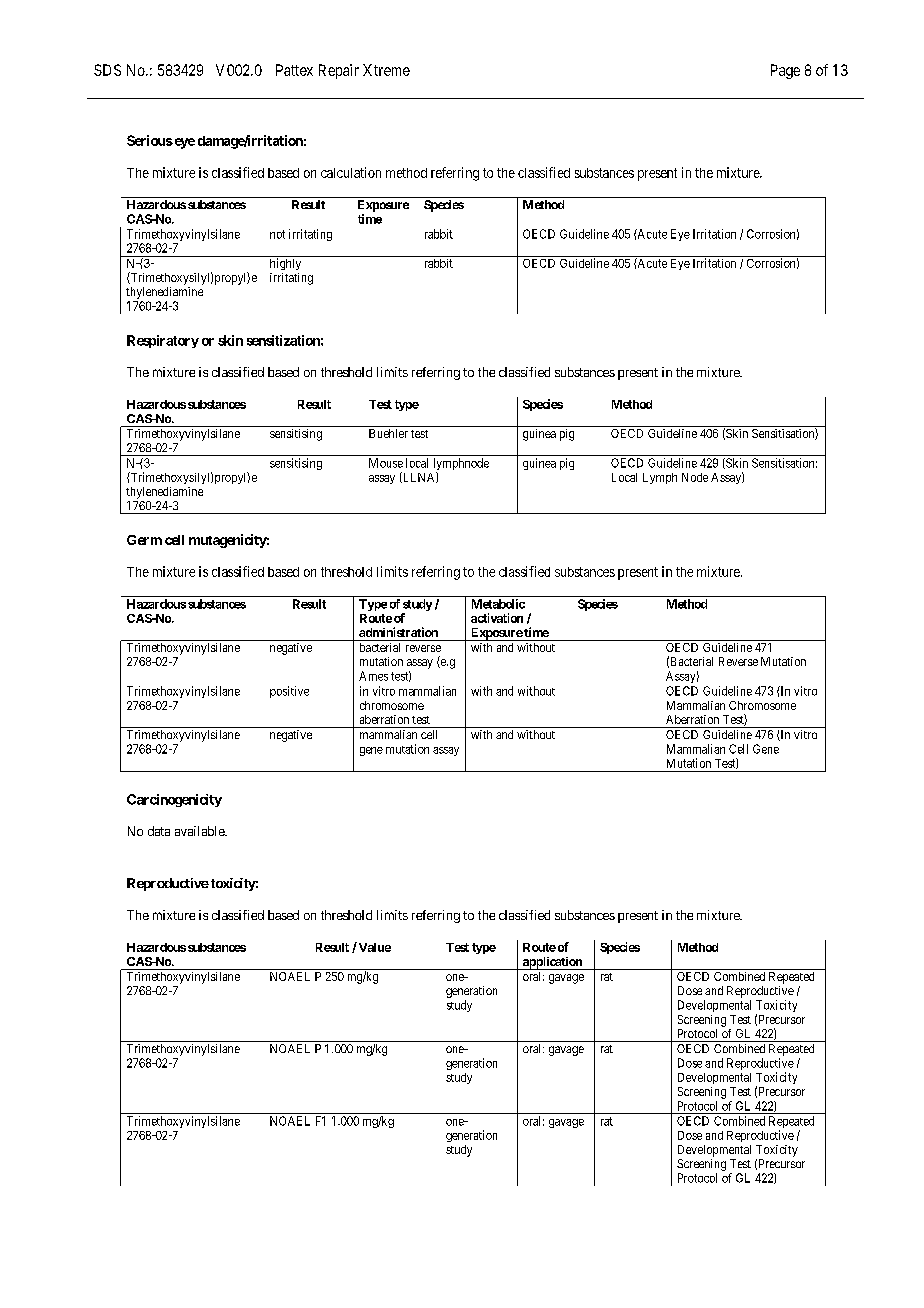 This screenshot has height=1308, width=924. Describe the element at coordinates (144, 540) in the screenshot. I see `Germ` at that location.
